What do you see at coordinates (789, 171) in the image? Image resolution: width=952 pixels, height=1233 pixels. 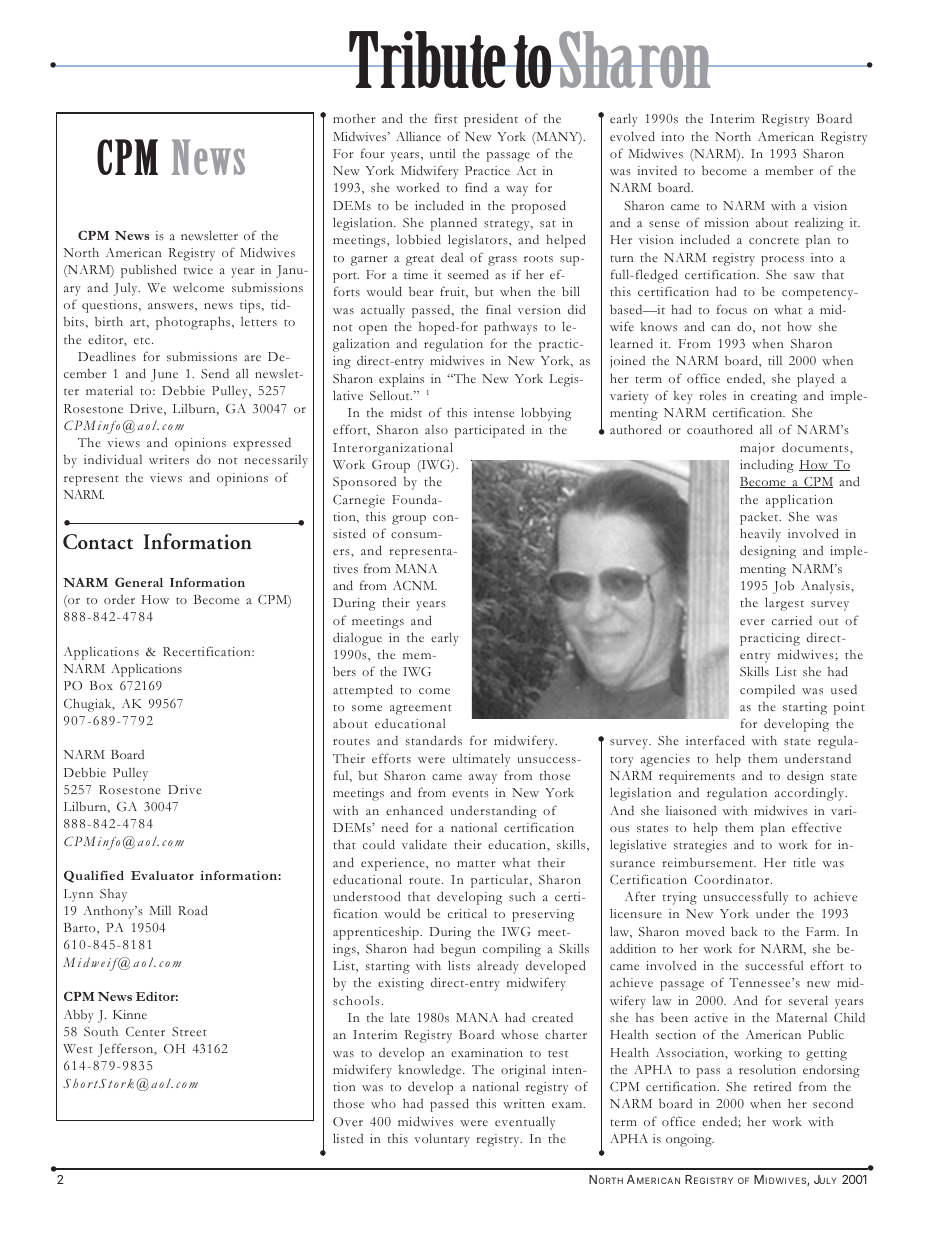 I see `member` at bounding box center [789, 171].
